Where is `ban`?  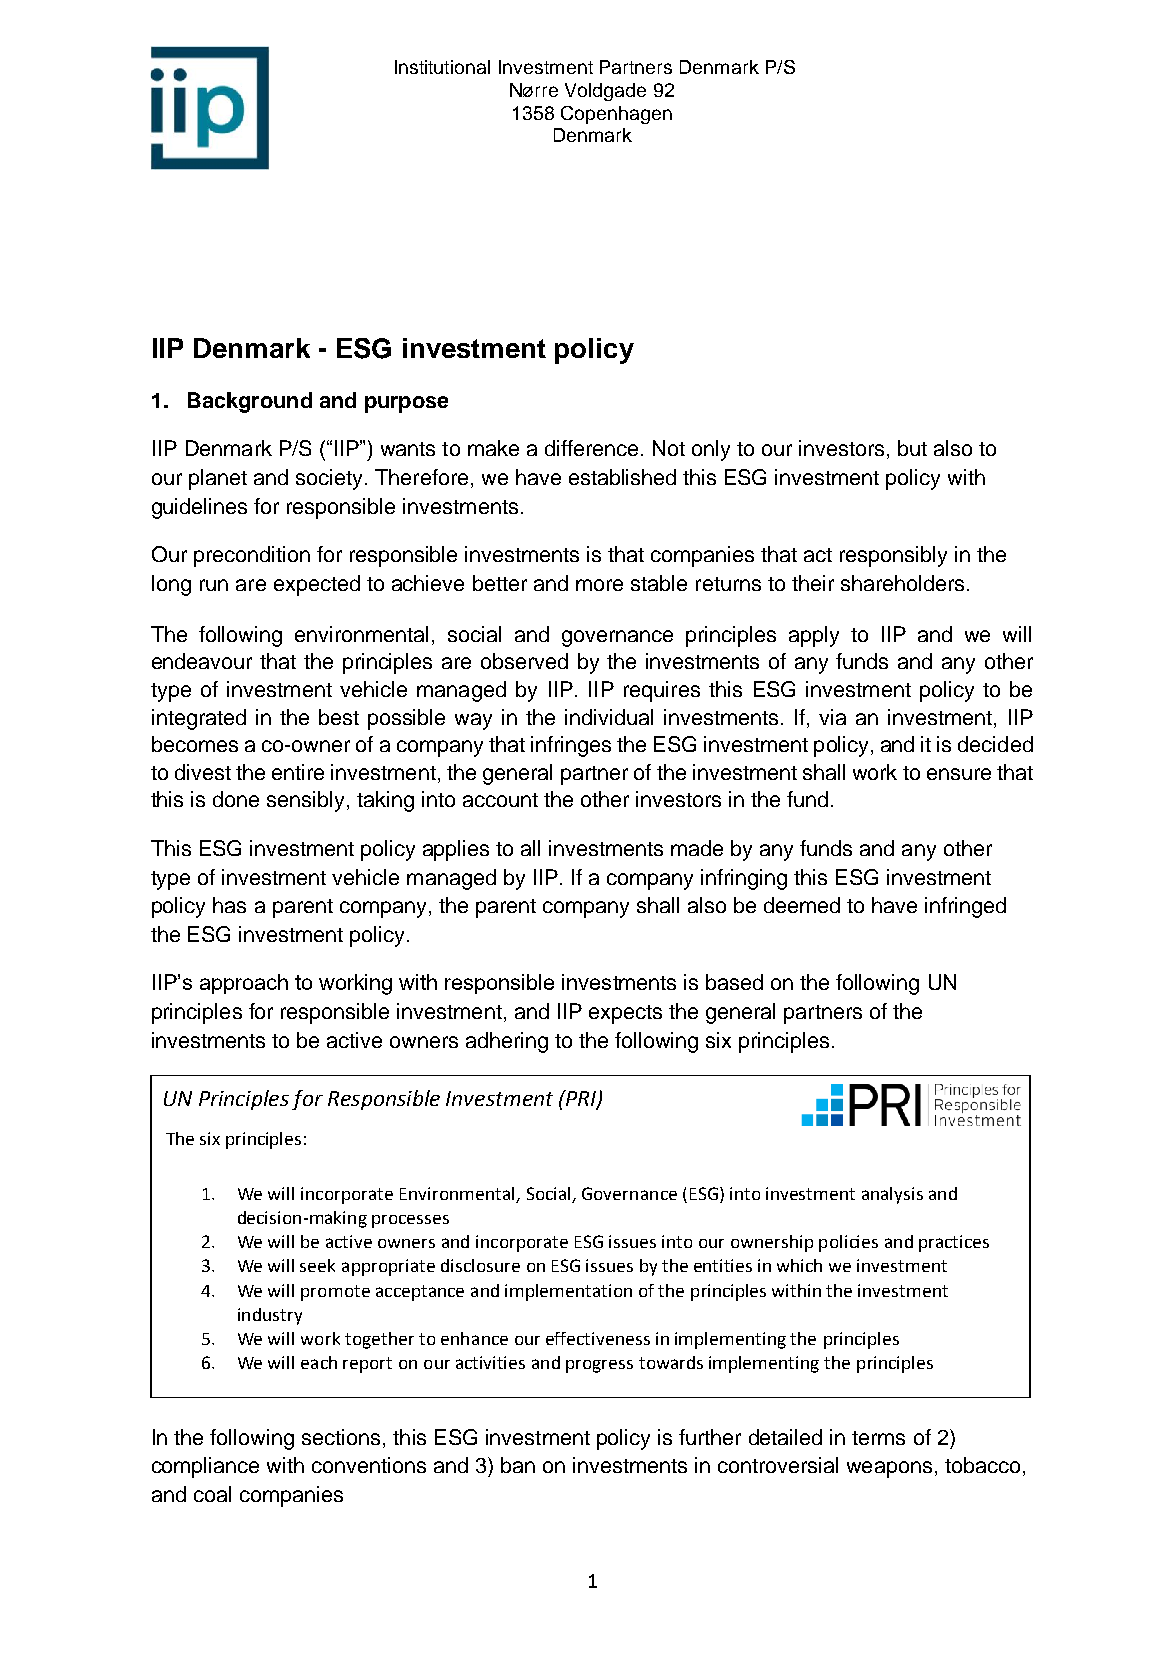
ban is located at coordinates (518, 1465).
